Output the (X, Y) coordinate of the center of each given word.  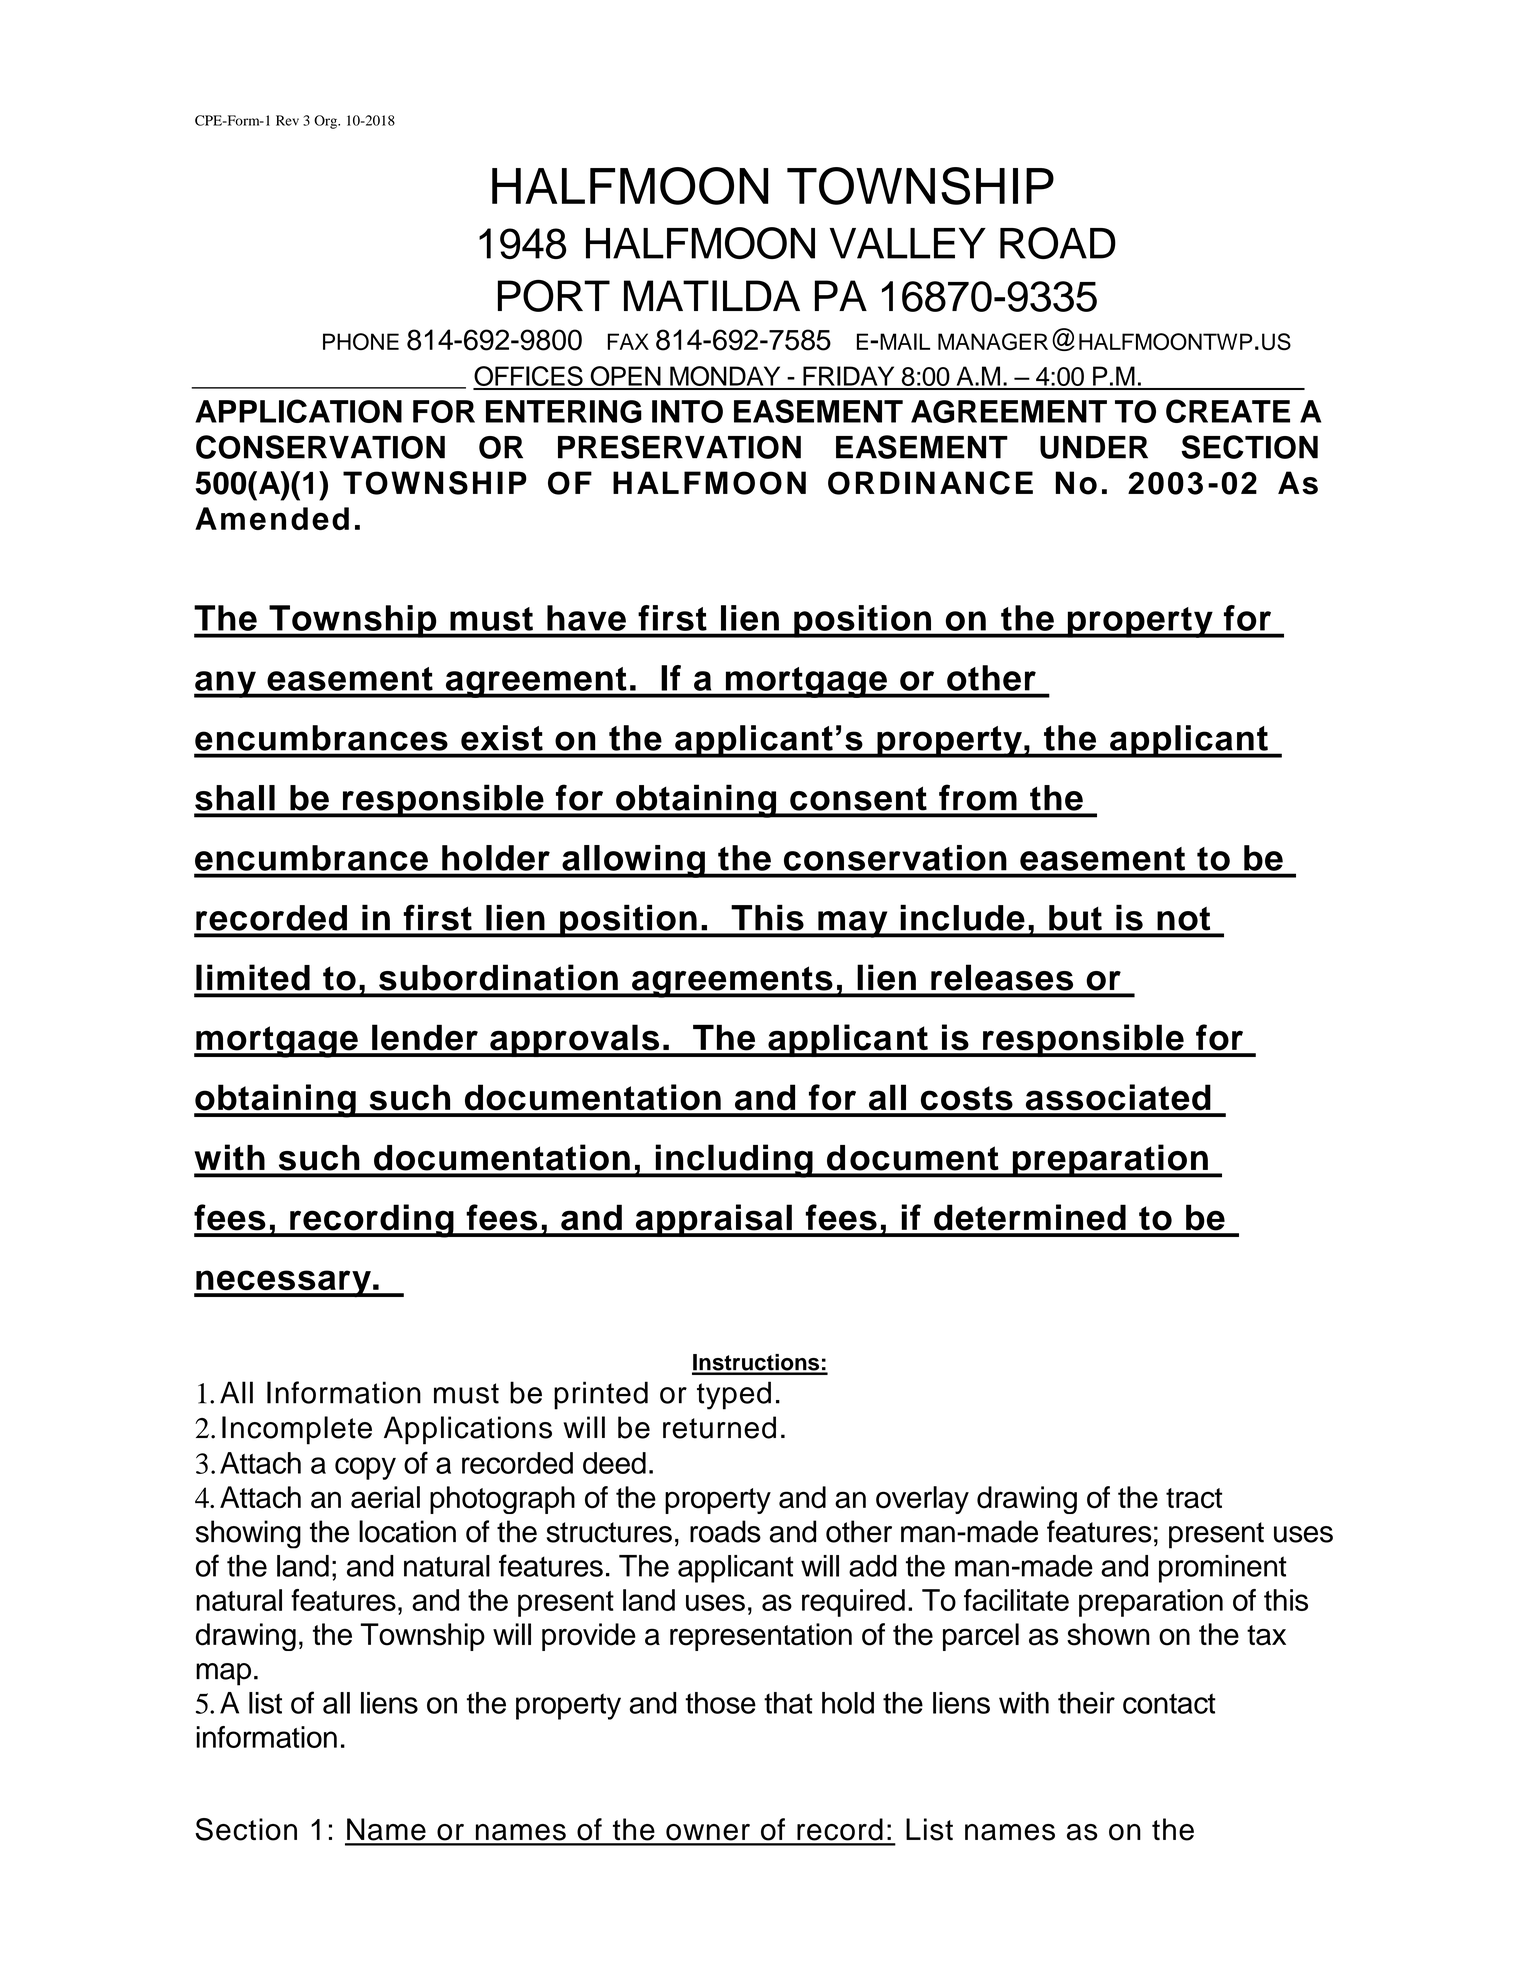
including (734, 1161)
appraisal (713, 1220)
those (720, 1703)
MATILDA (712, 295)
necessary (283, 1283)
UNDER (1094, 447)
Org (326, 122)
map (223, 1674)
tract (1194, 1498)
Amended (272, 518)
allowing (633, 861)
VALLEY (908, 243)
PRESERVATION (679, 447)
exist (502, 738)
